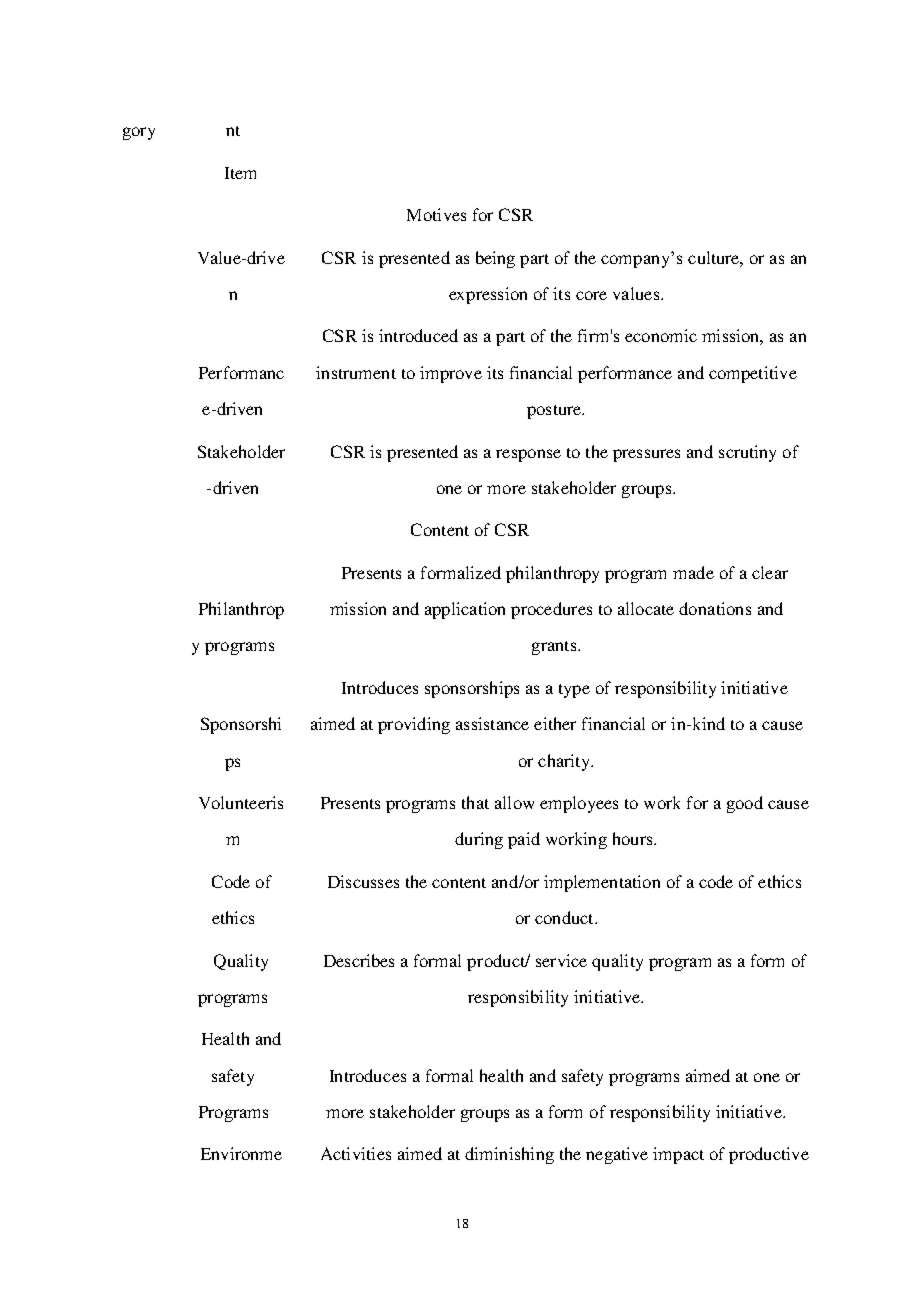 This page has height=1308, width=924. Describe the element at coordinates (414, 725) in the page. I see `providing` at that location.
